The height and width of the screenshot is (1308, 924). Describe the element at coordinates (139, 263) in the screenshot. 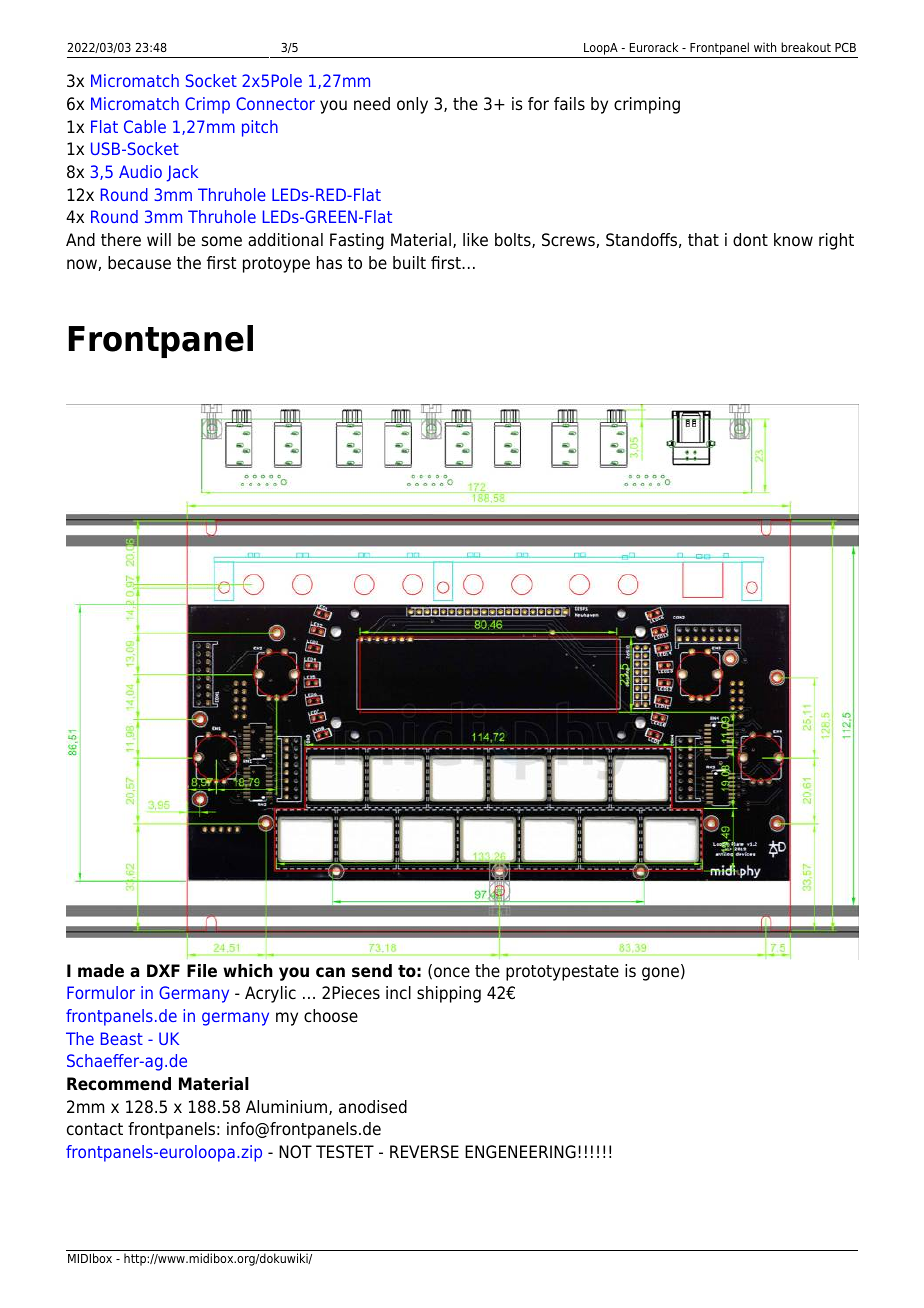

I see `because` at that location.
